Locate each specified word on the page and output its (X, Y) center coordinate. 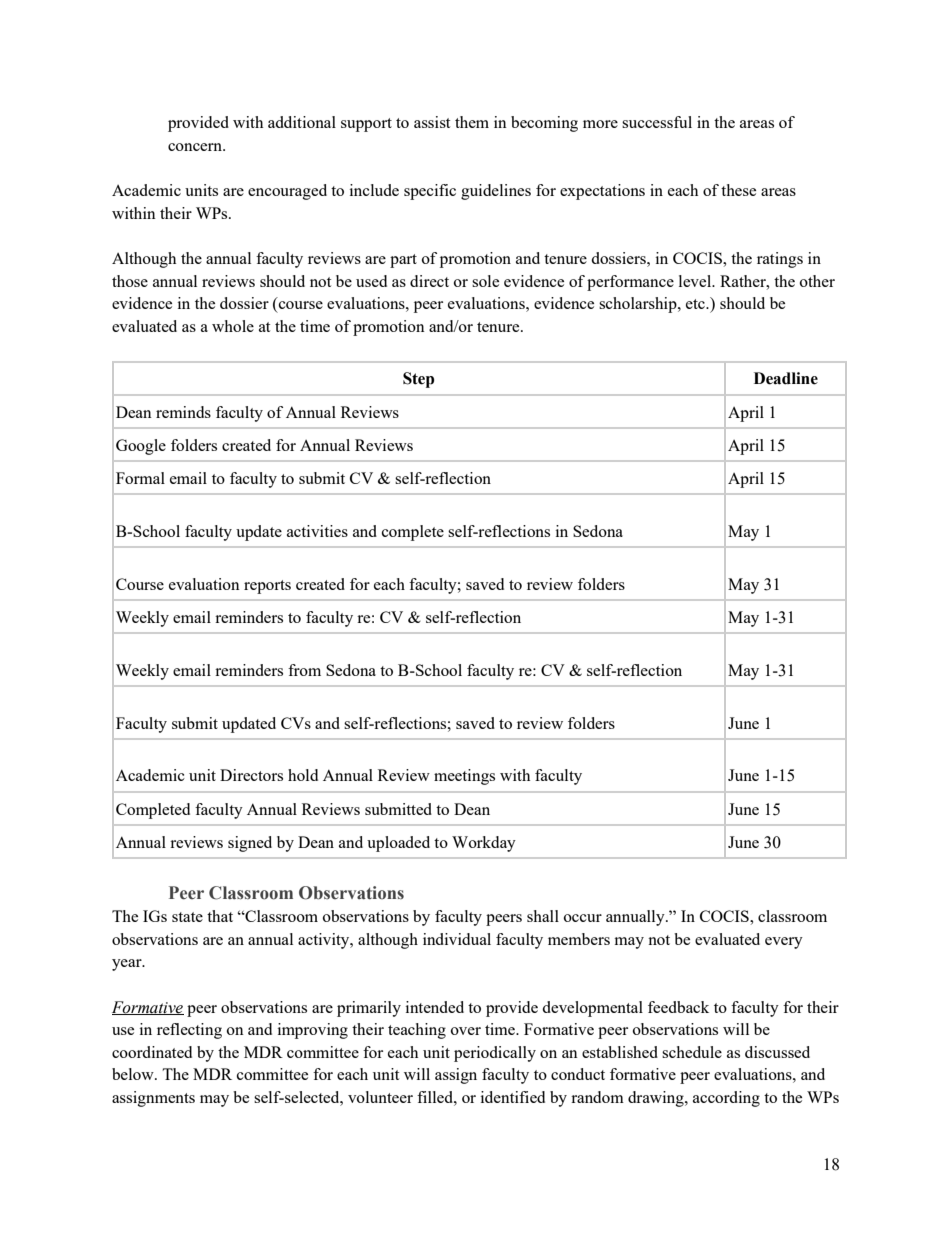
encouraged (287, 192)
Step (418, 380)
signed (250, 844)
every (784, 943)
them (472, 122)
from (304, 670)
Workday (484, 844)
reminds (183, 412)
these (738, 190)
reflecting (189, 1031)
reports (267, 587)
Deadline (786, 378)
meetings (464, 777)
